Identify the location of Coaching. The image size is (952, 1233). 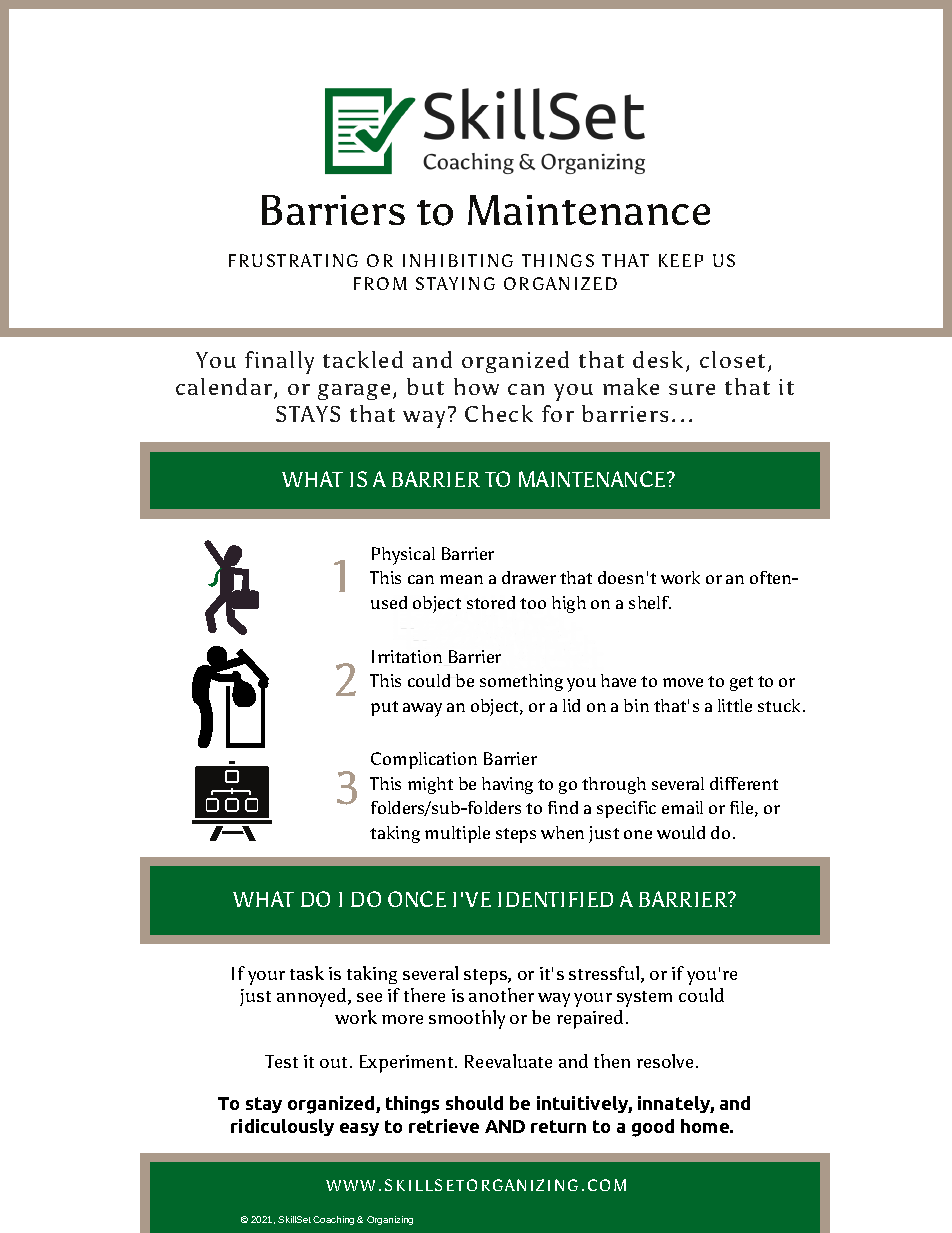
(333, 1220).
